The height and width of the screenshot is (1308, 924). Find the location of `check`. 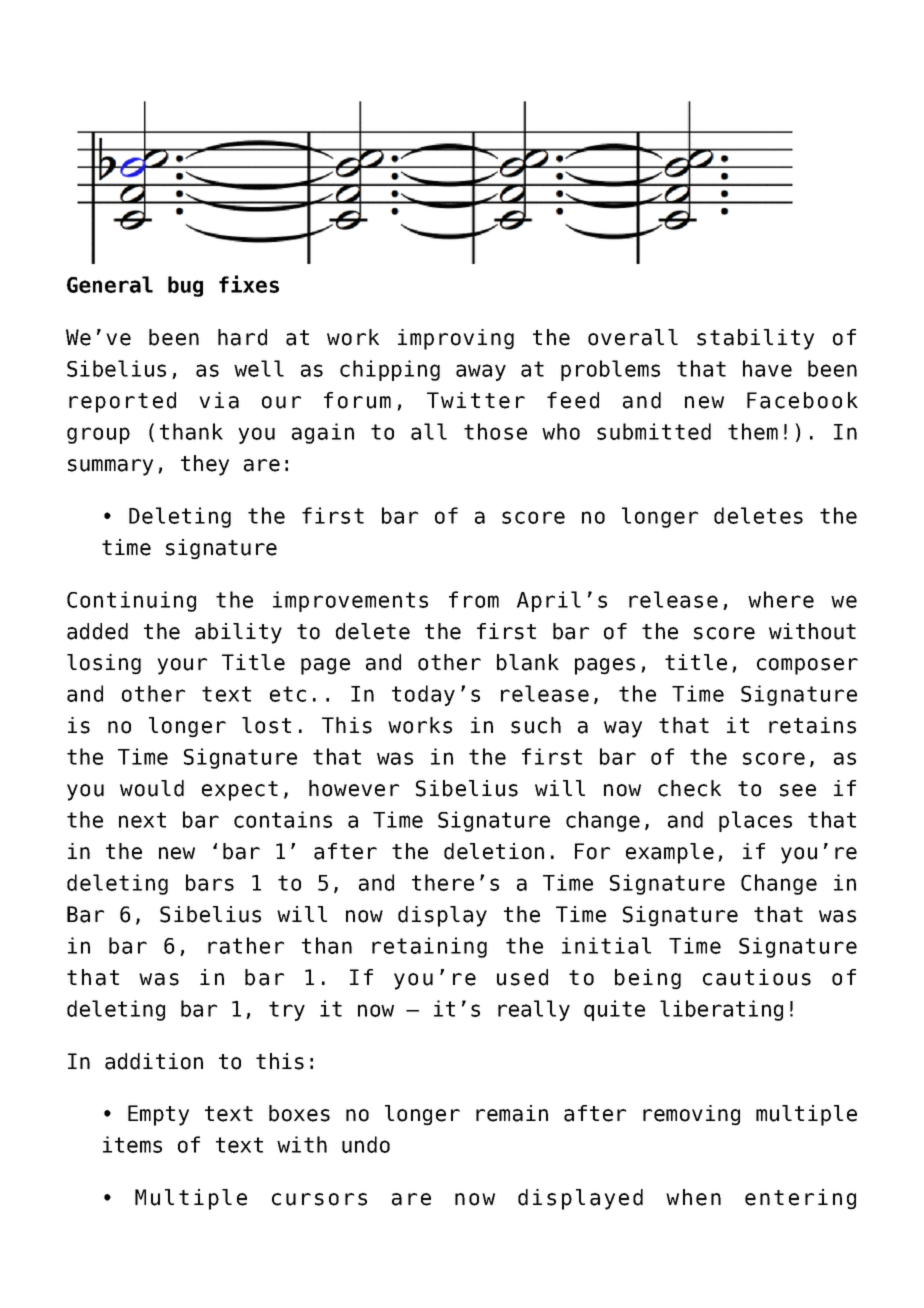

check is located at coordinates (689, 788).
